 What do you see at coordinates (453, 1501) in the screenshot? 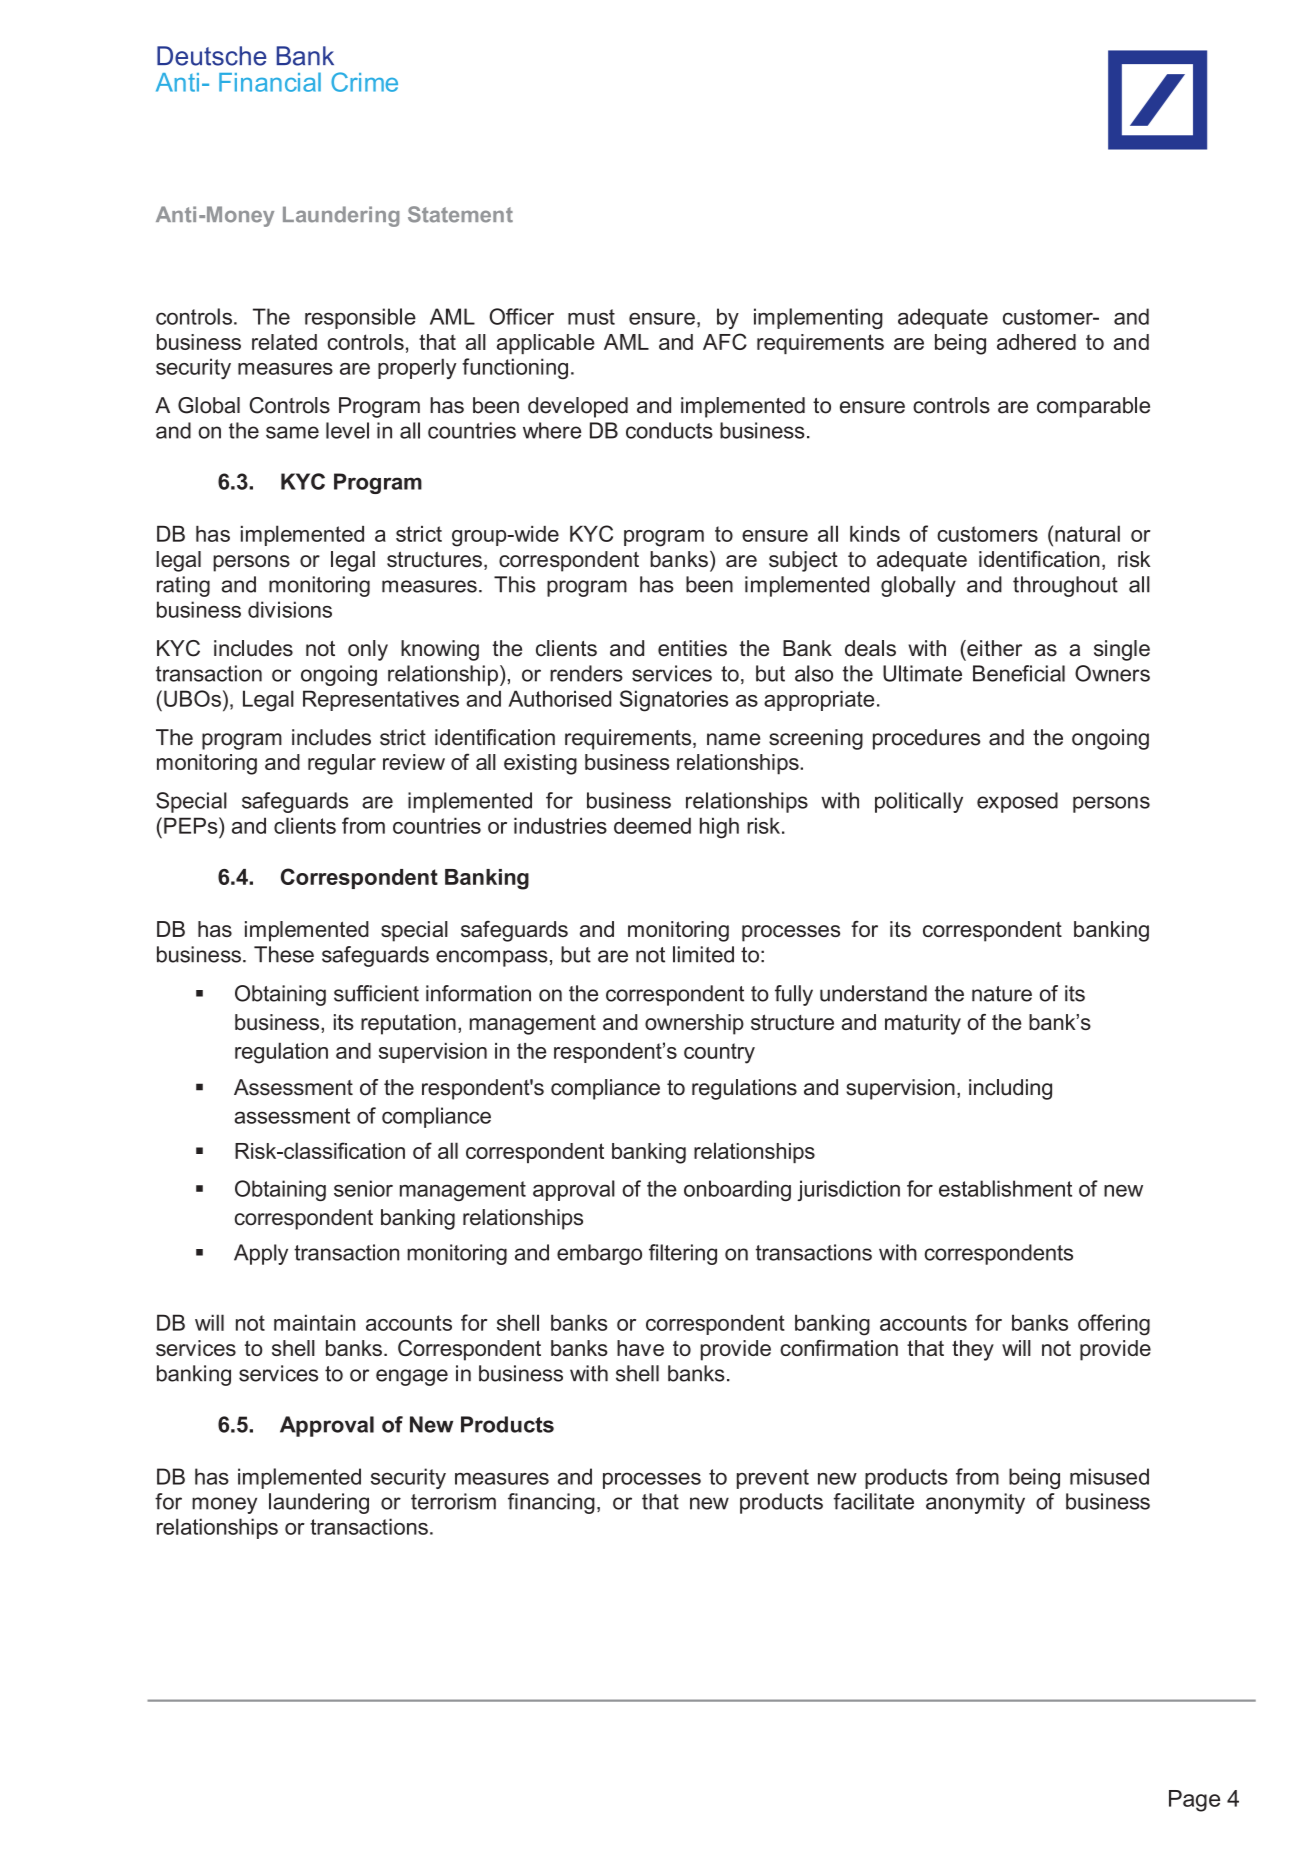
I see `terrorism` at bounding box center [453, 1501].
